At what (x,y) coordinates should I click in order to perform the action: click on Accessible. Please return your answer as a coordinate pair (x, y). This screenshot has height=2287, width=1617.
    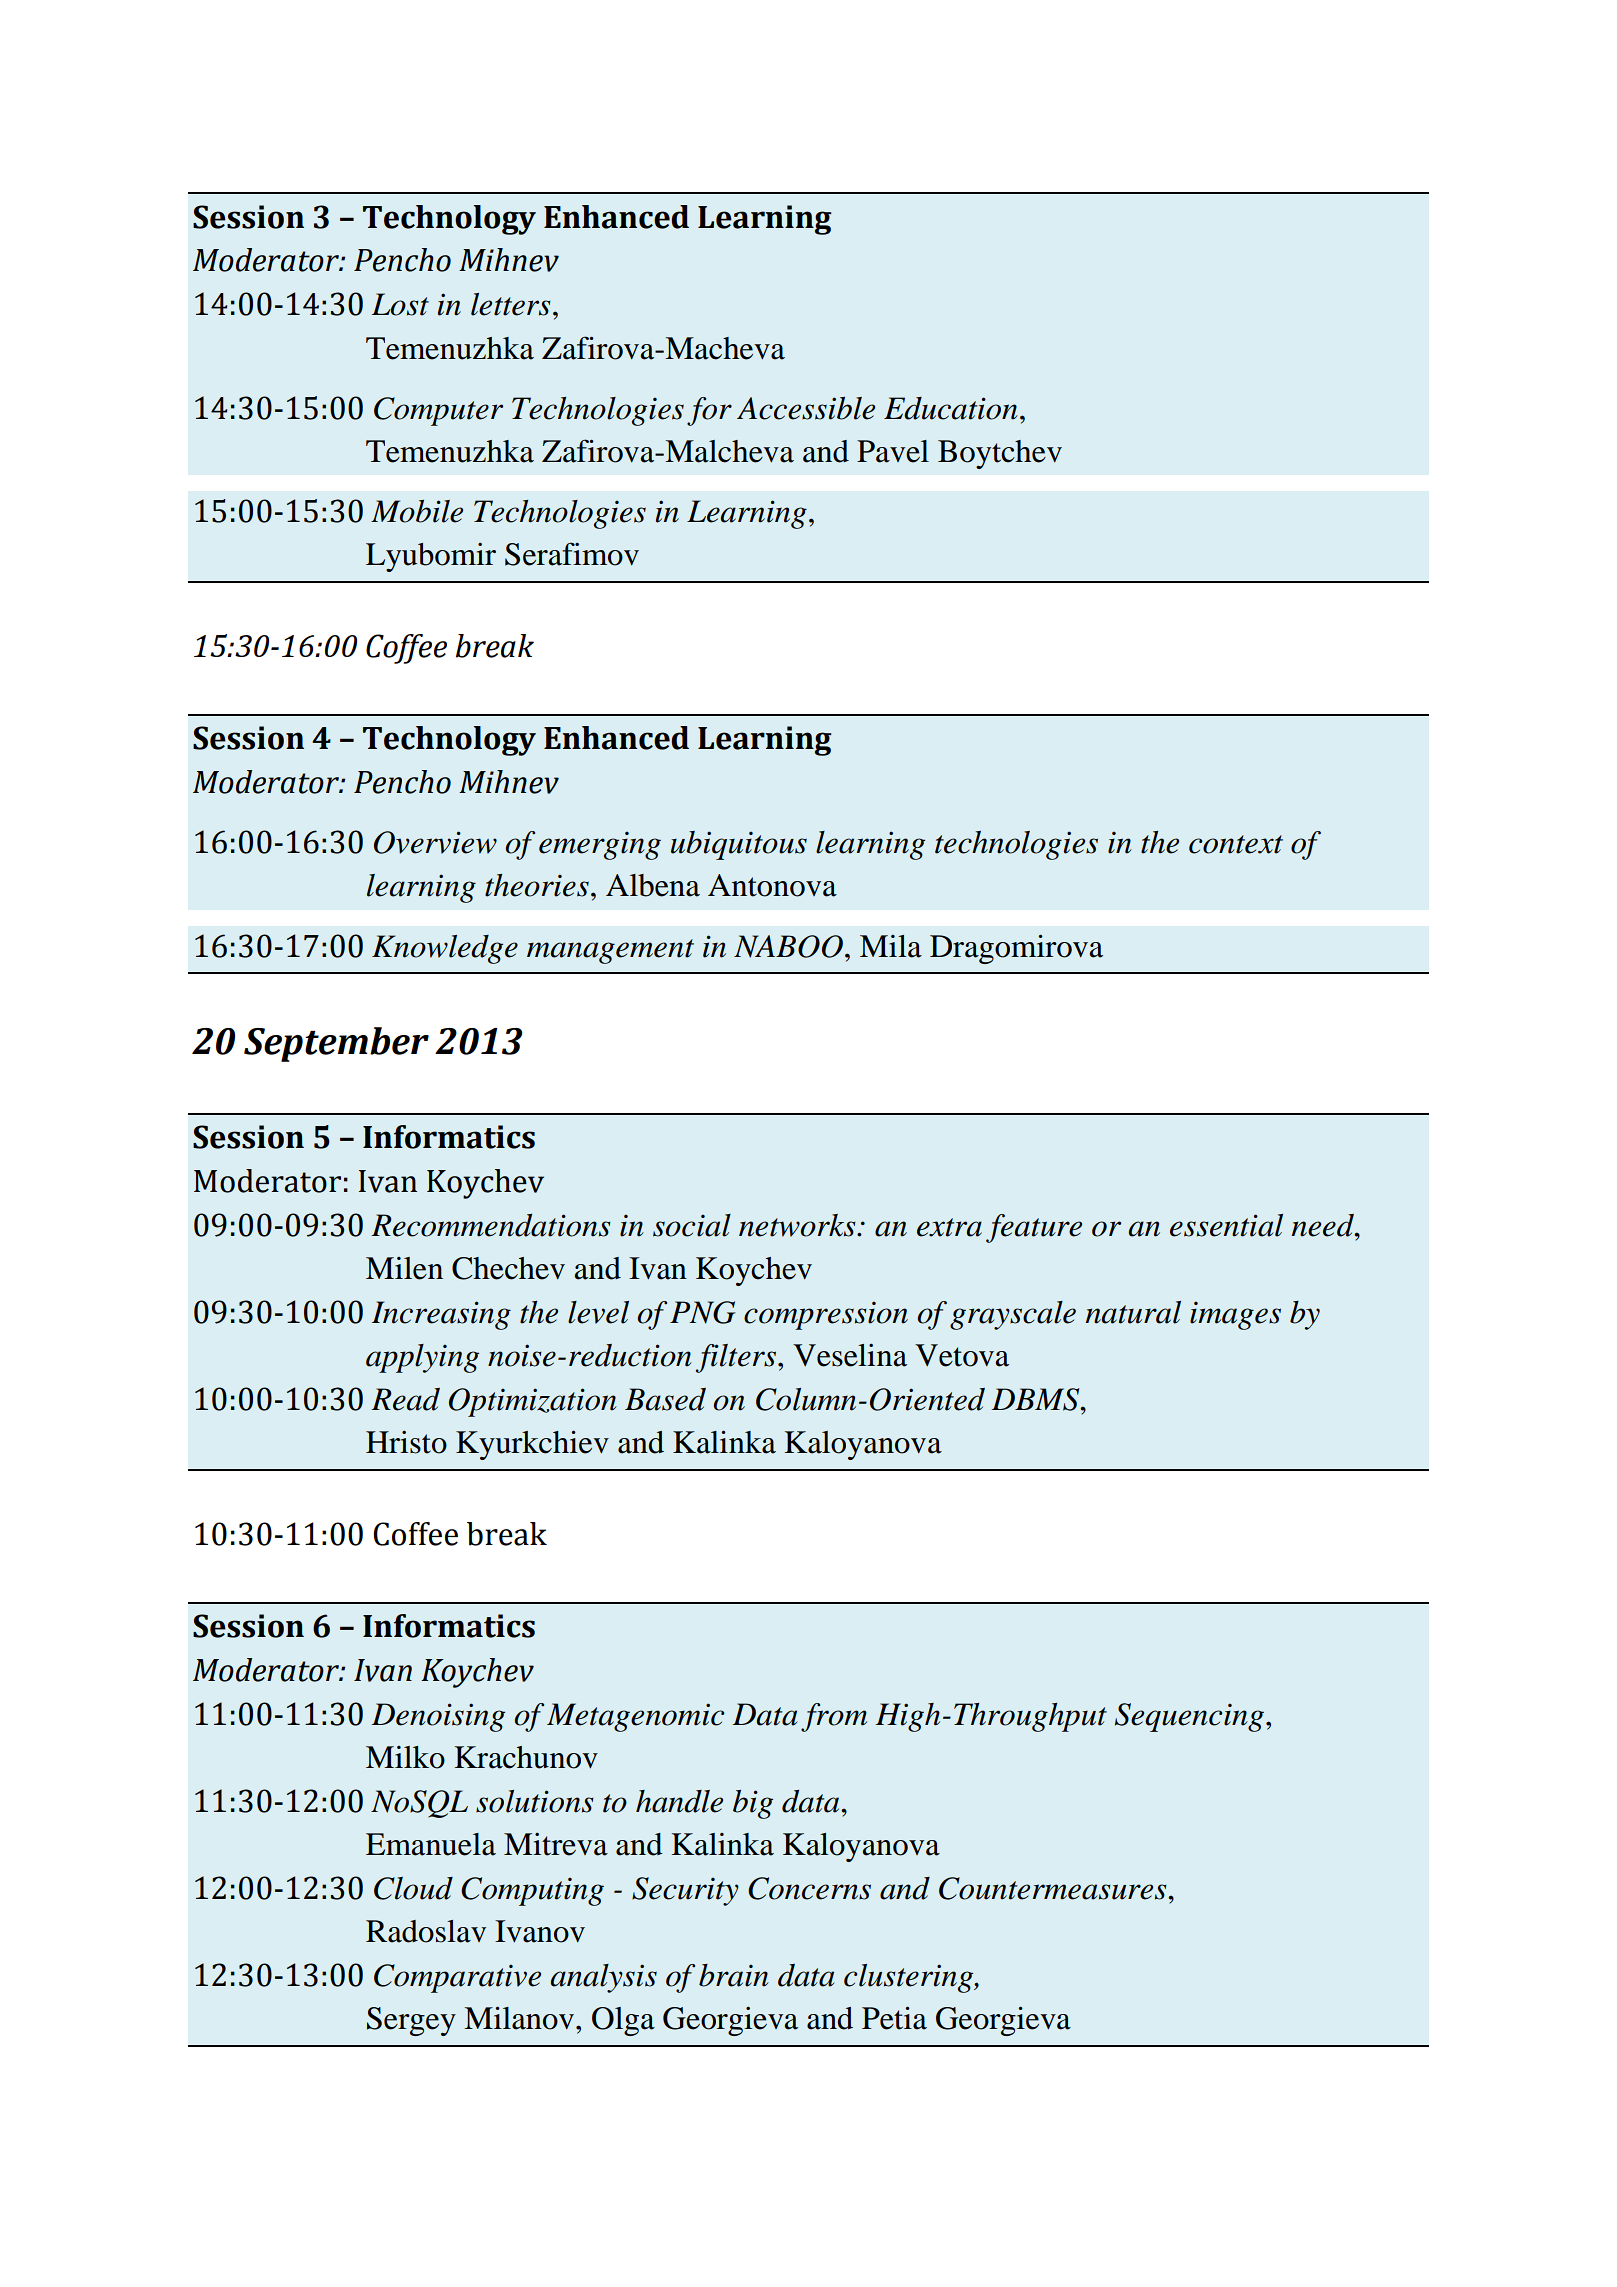
    Looking at the image, I should click on (806, 408).
